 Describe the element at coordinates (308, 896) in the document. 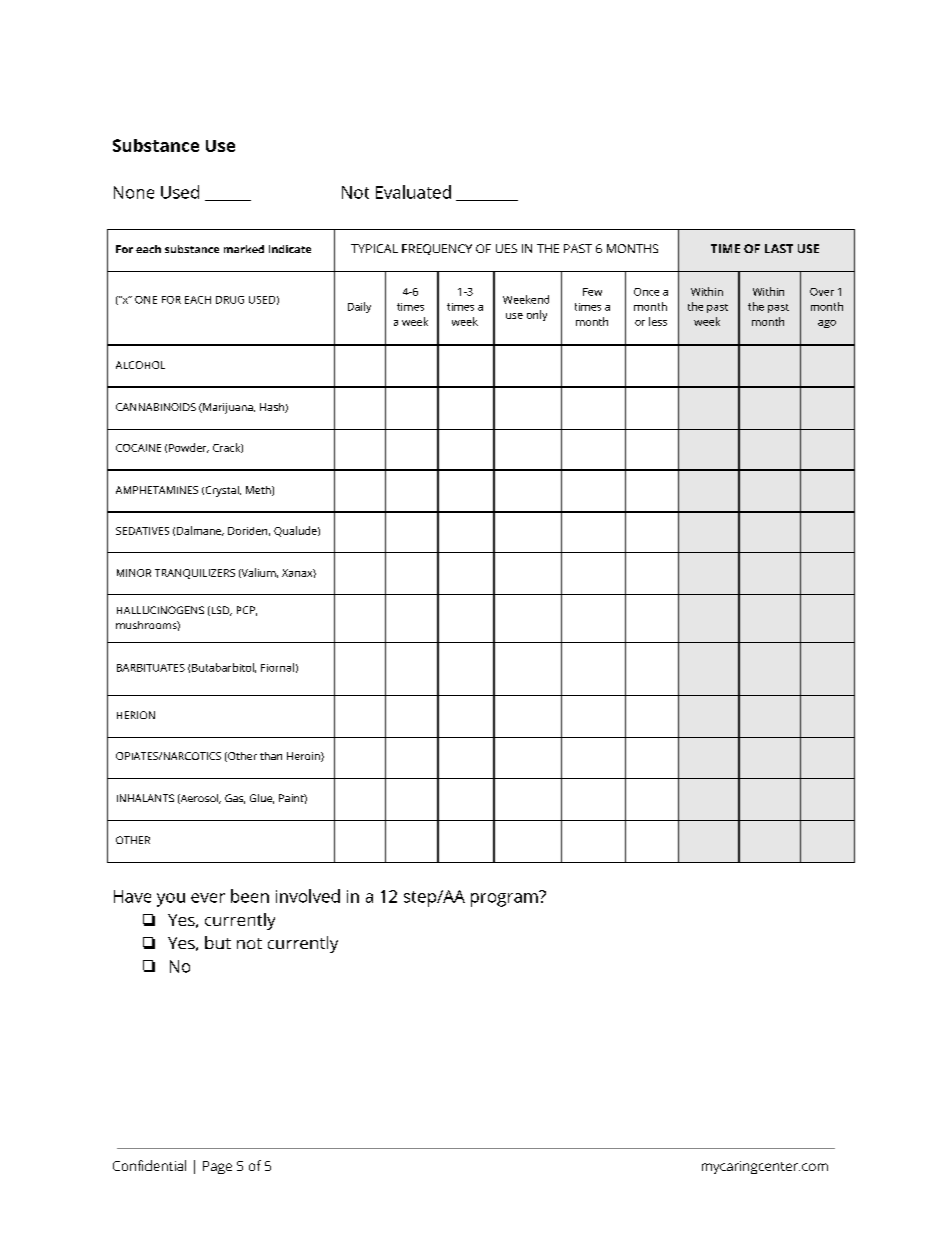

I see `involved` at that location.
